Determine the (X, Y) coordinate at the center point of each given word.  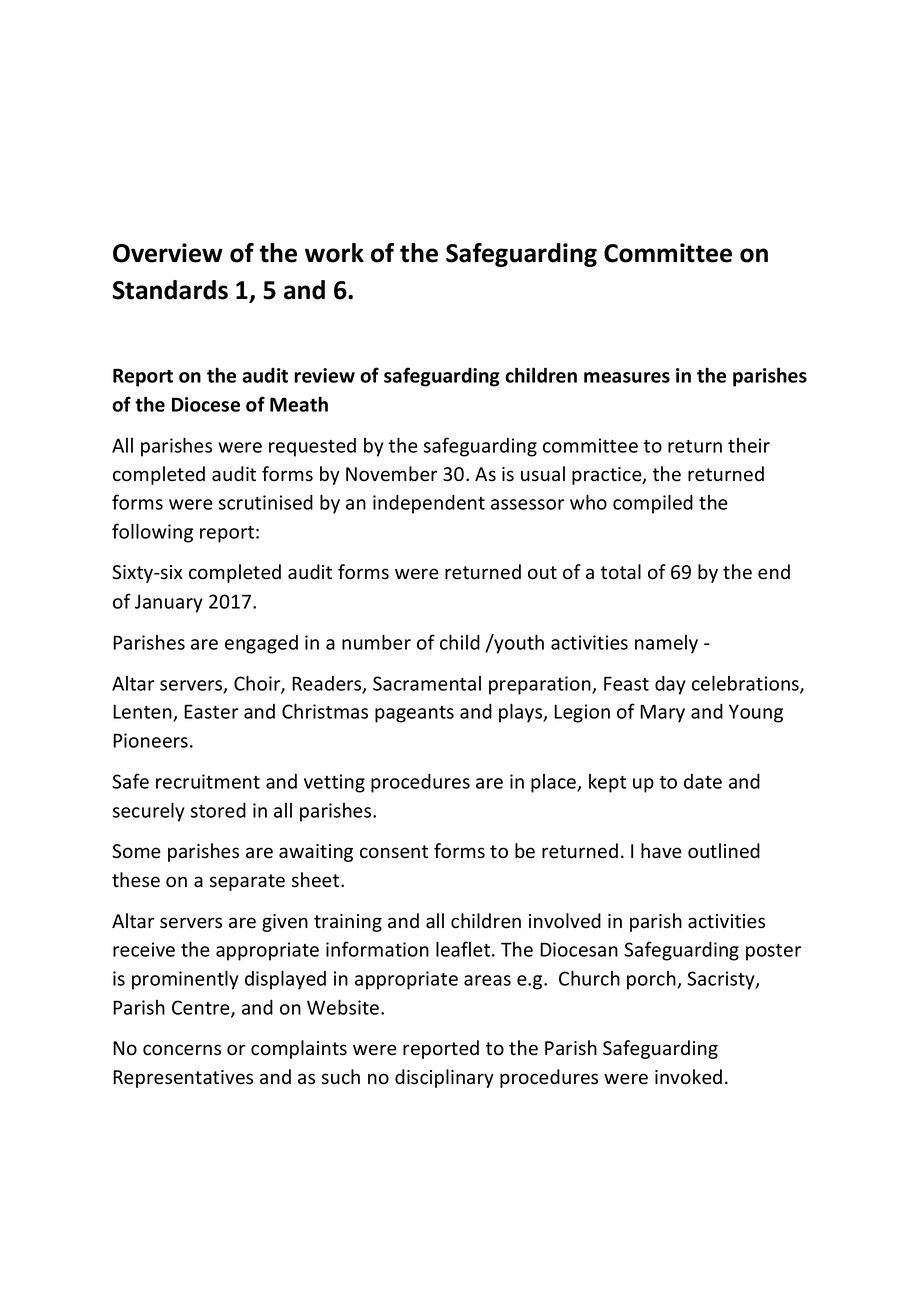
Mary (662, 713)
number (376, 642)
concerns (182, 1050)
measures (627, 377)
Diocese (206, 404)
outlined (724, 851)
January (169, 603)
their (749, 445)
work (334, 253)
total (621, 572)
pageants (414, 714)
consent (394, 852)
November (391, 474)
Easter (211, 711)
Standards (170, 290)
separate (247, 882)
